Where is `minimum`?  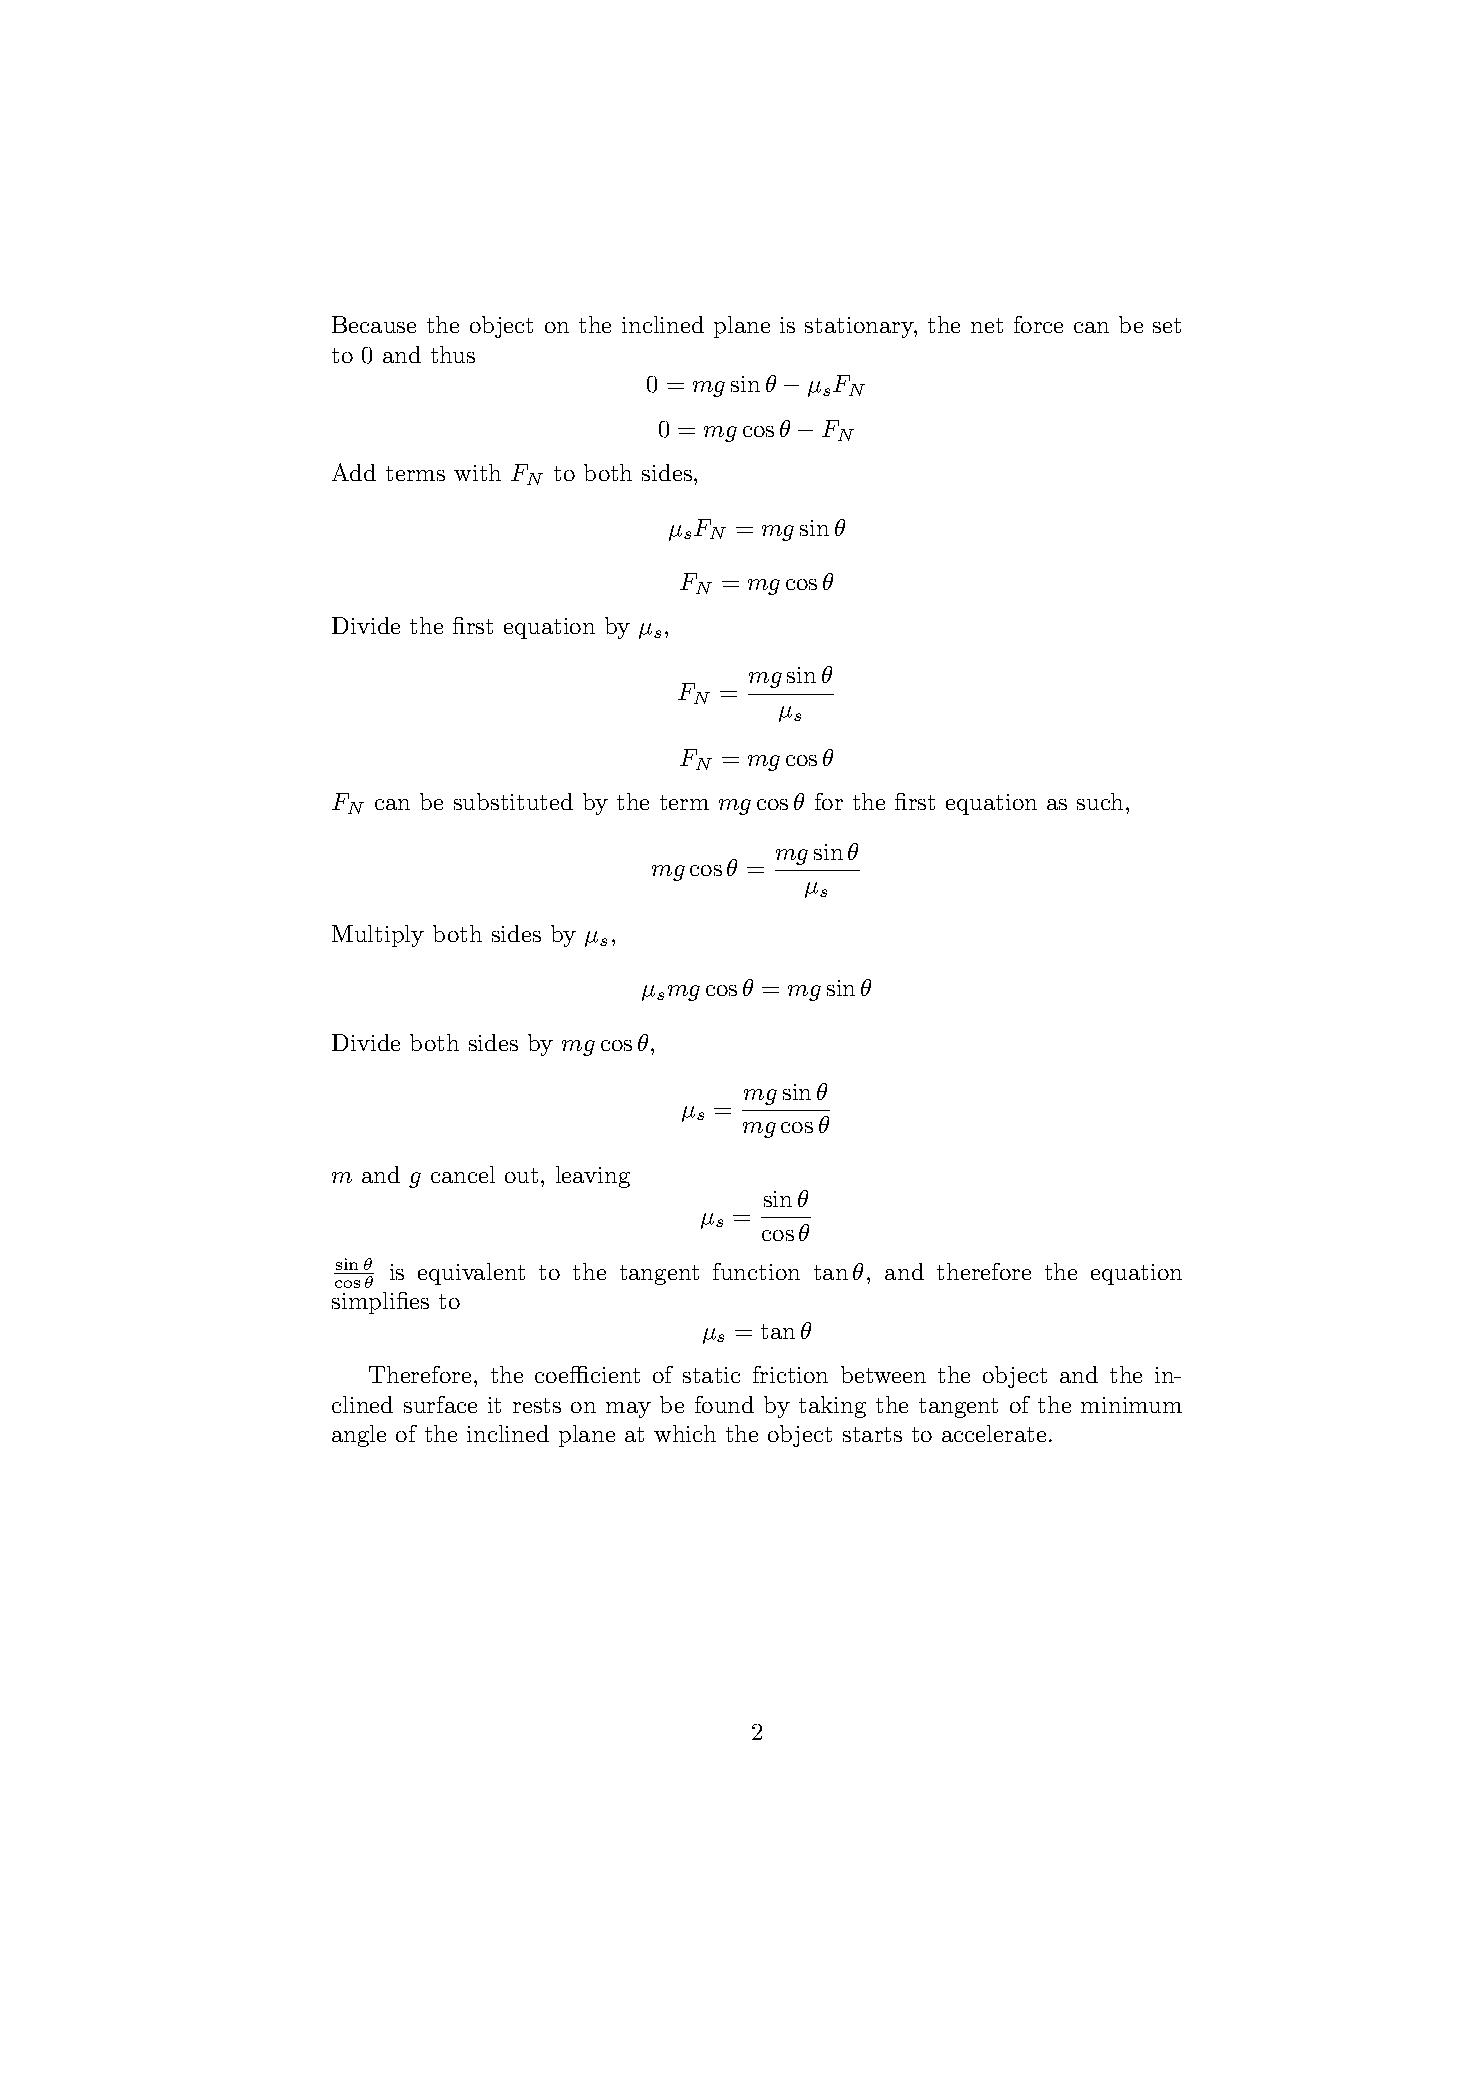
minimum is located at coordinates (1131, 1405).
